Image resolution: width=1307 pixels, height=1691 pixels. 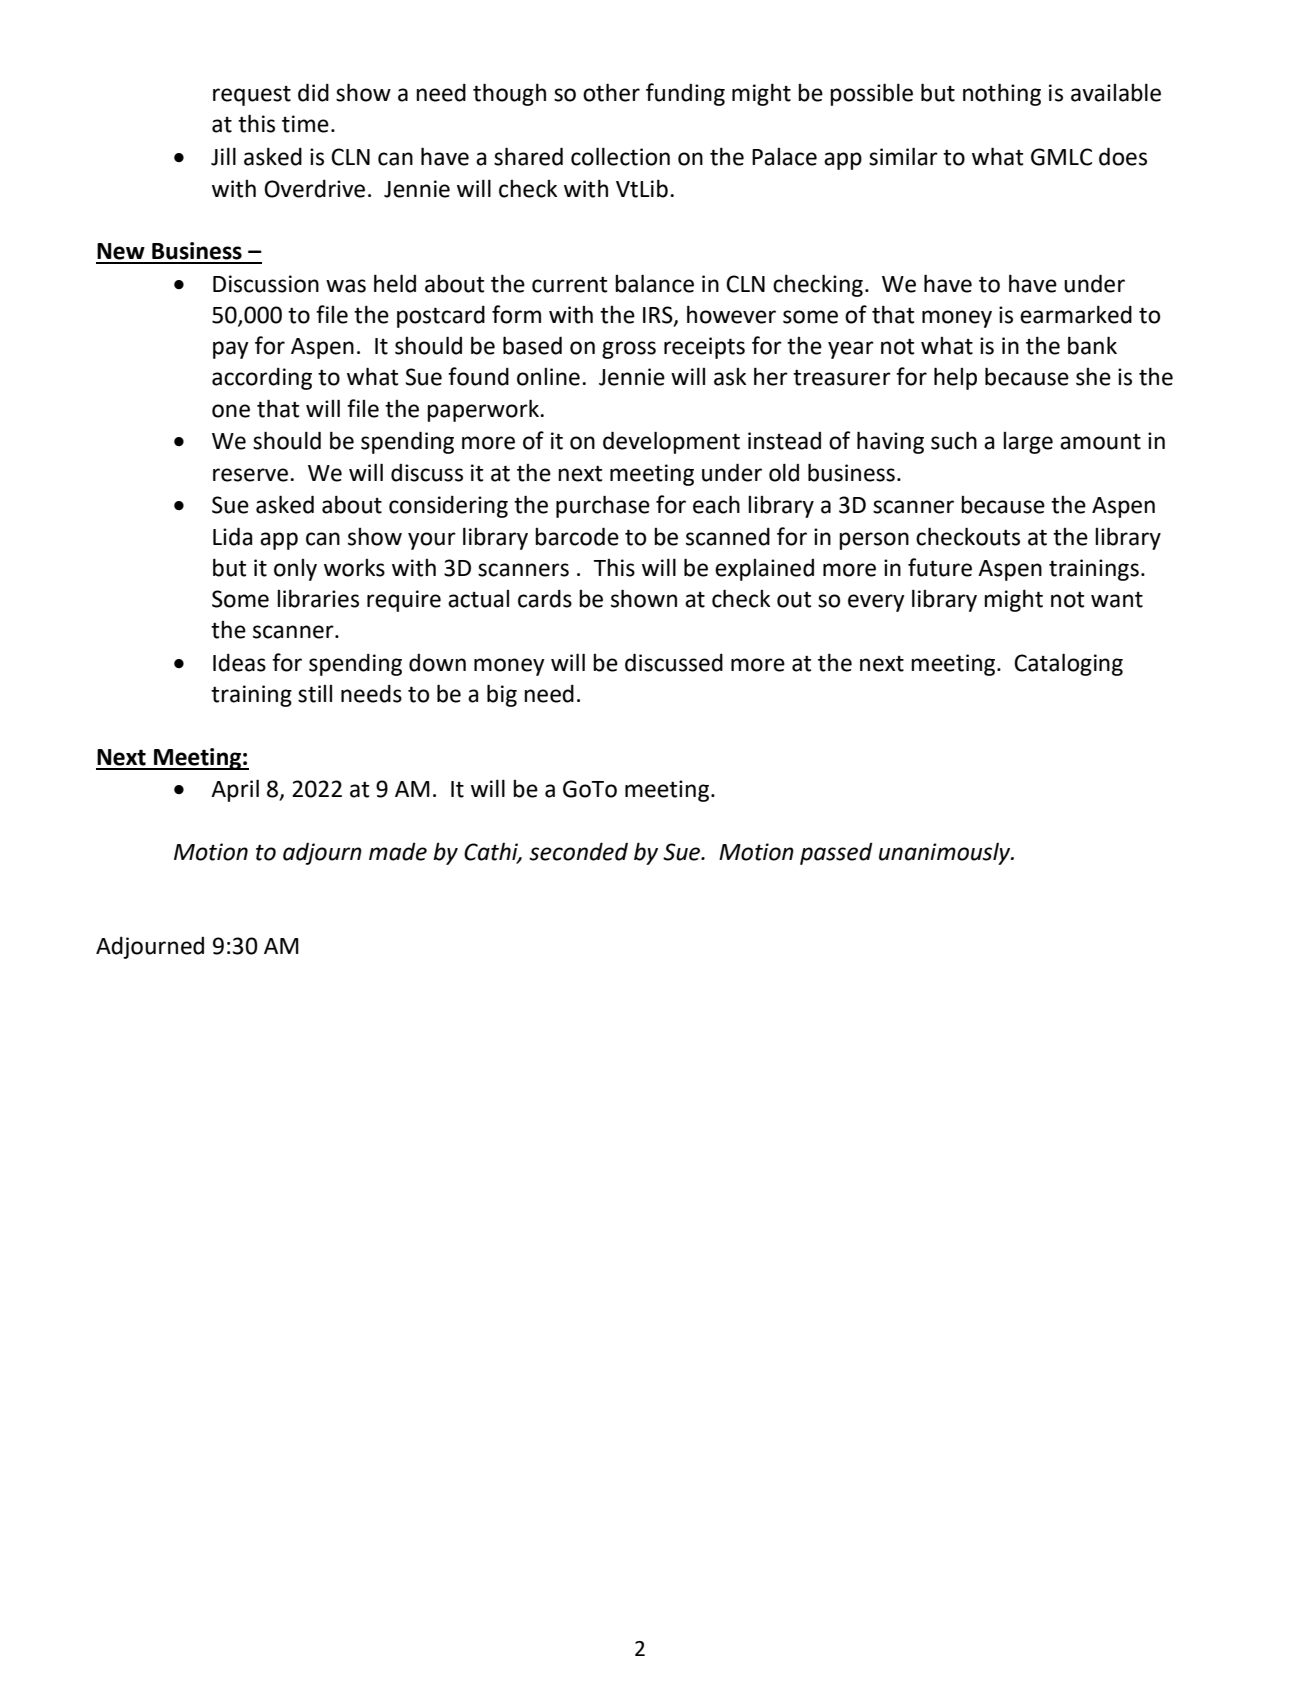 What do you see at coordinates (1028, 443) in the image?
I see `large` at bounding box center [1028, 443].
